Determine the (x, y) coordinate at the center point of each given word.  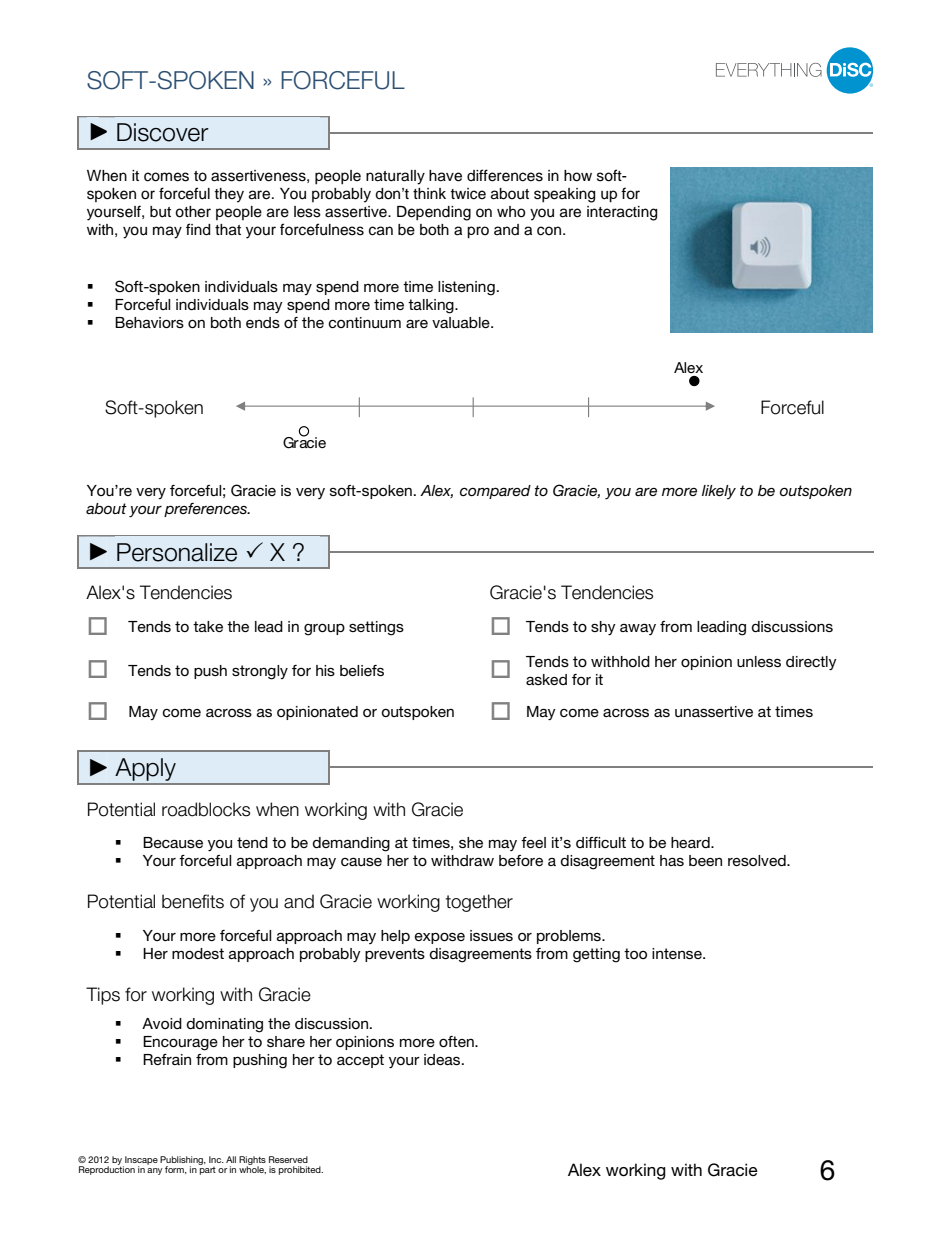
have (445, 176)
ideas (443, 1059)
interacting (622, 213)
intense (678, 953)
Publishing (182, 1161)
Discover (163, 132)
